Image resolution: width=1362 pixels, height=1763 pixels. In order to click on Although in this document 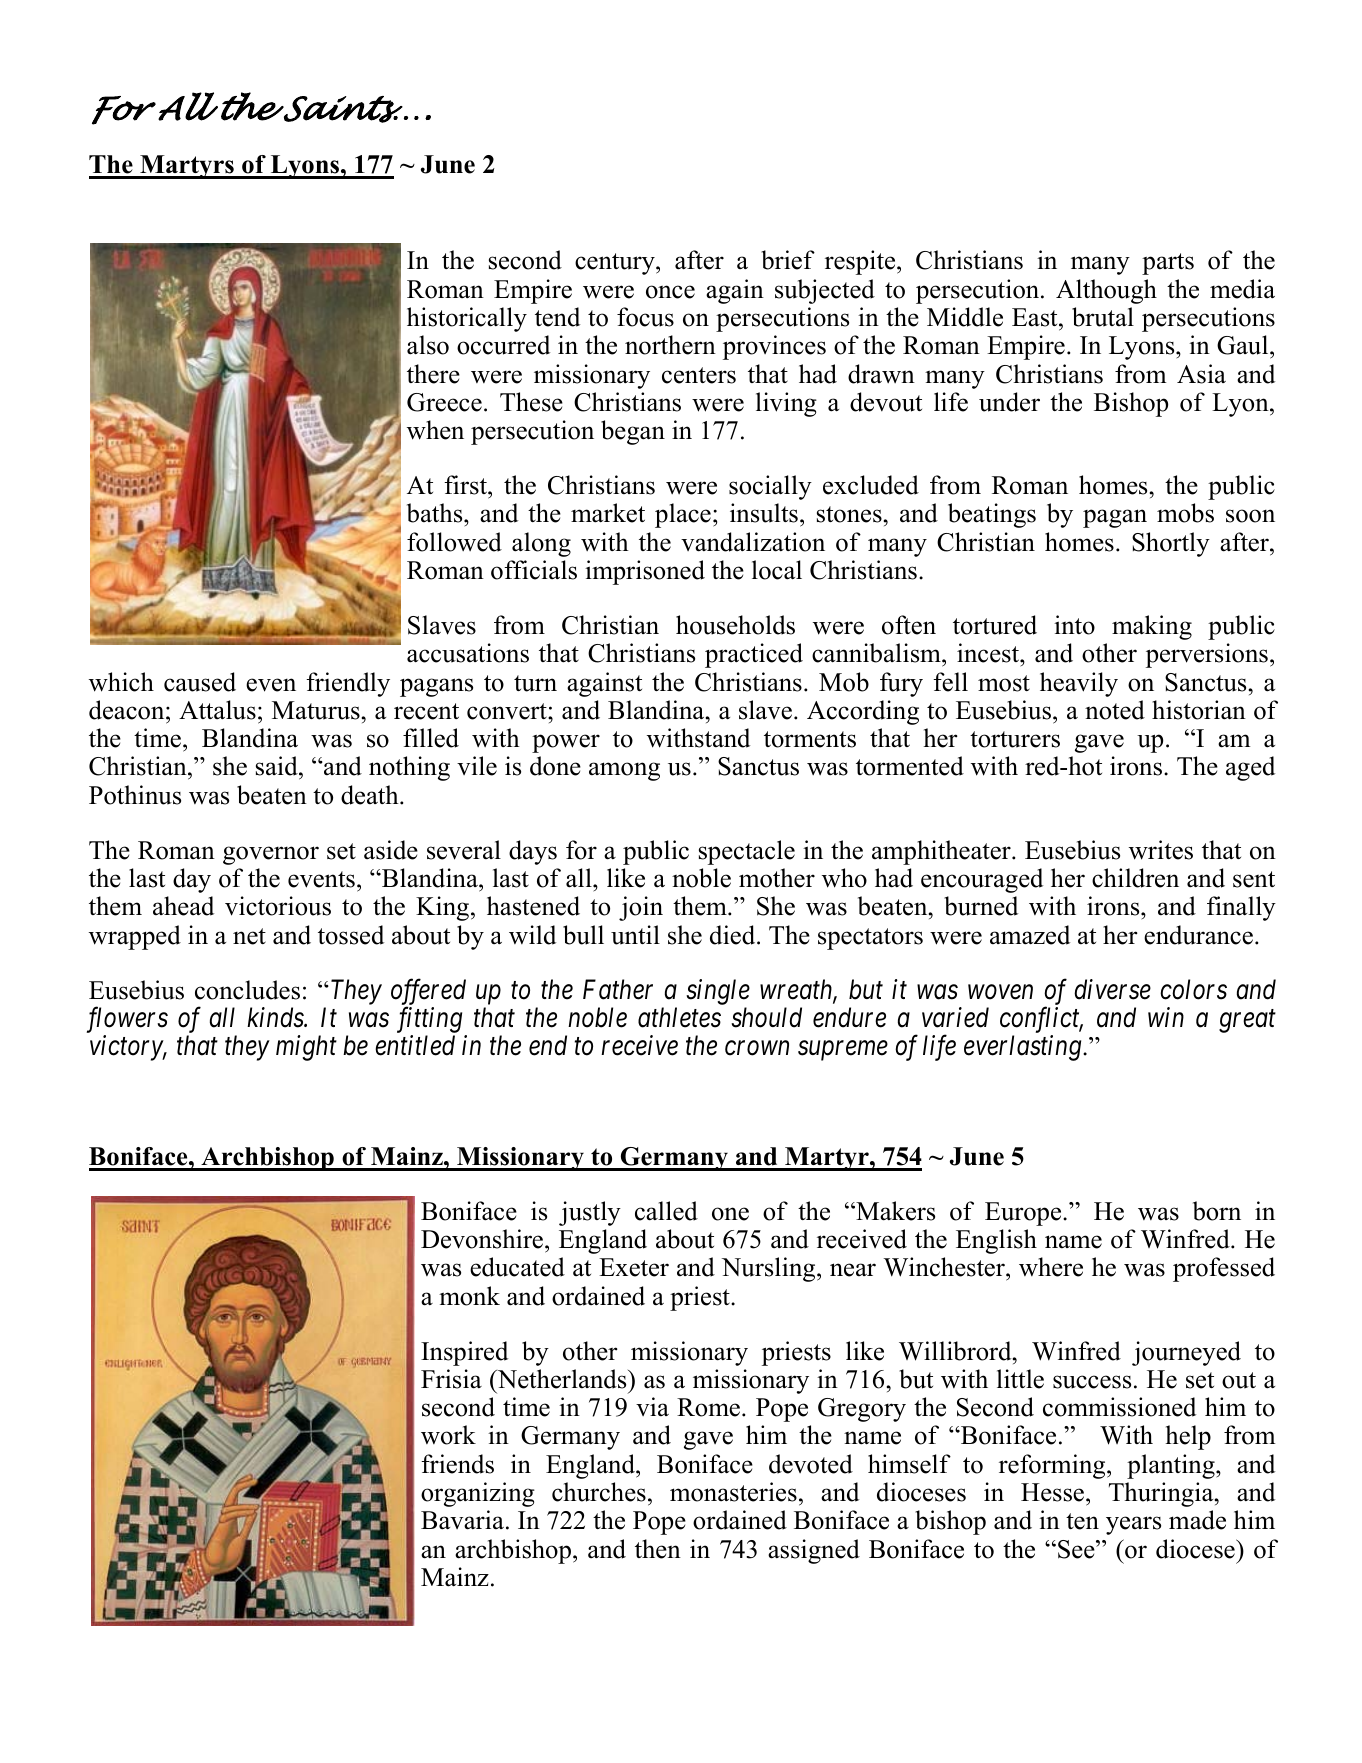, I will do `click(1106, 291)`.
